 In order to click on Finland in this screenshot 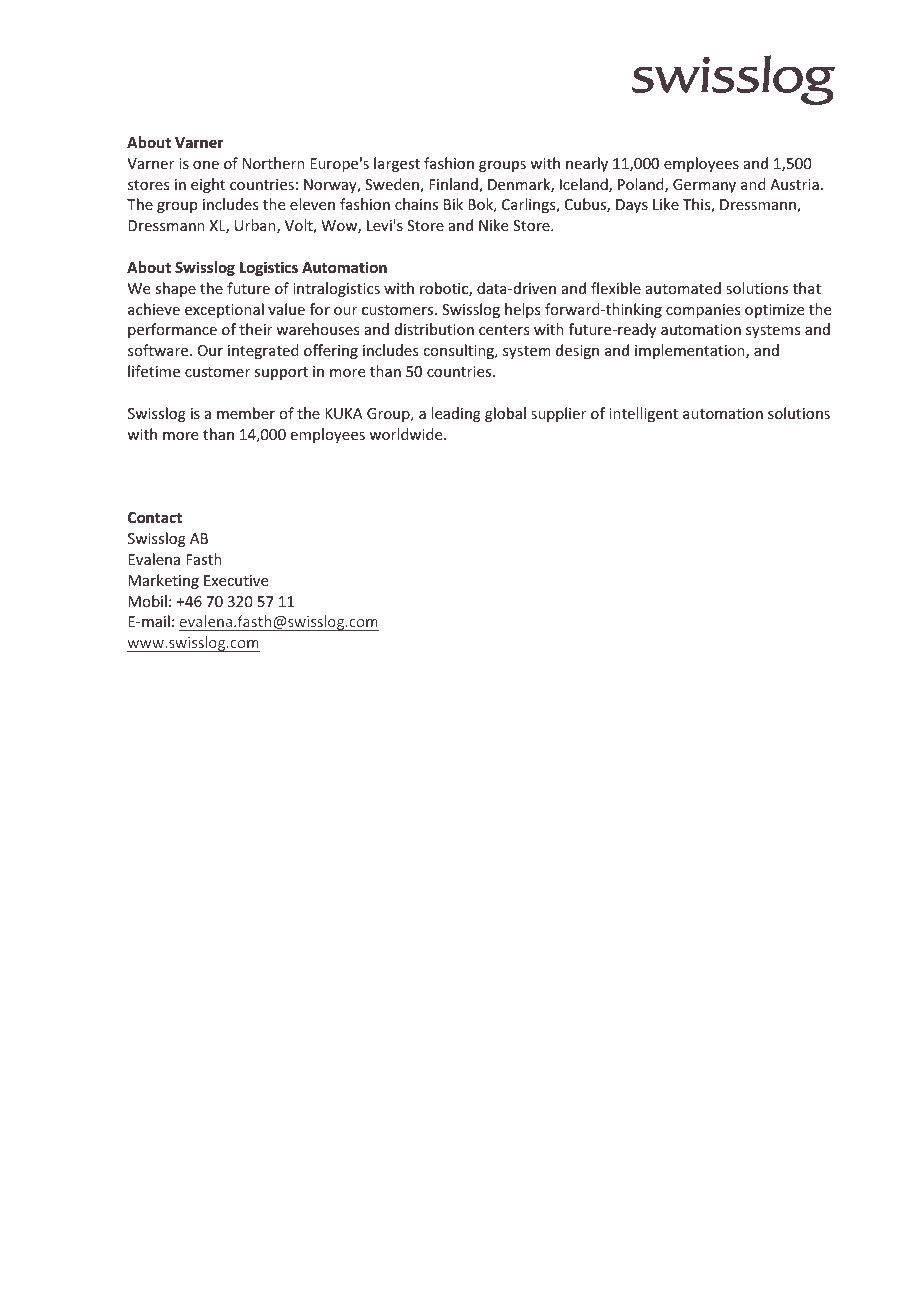, I will do `click(454, 185)`.
